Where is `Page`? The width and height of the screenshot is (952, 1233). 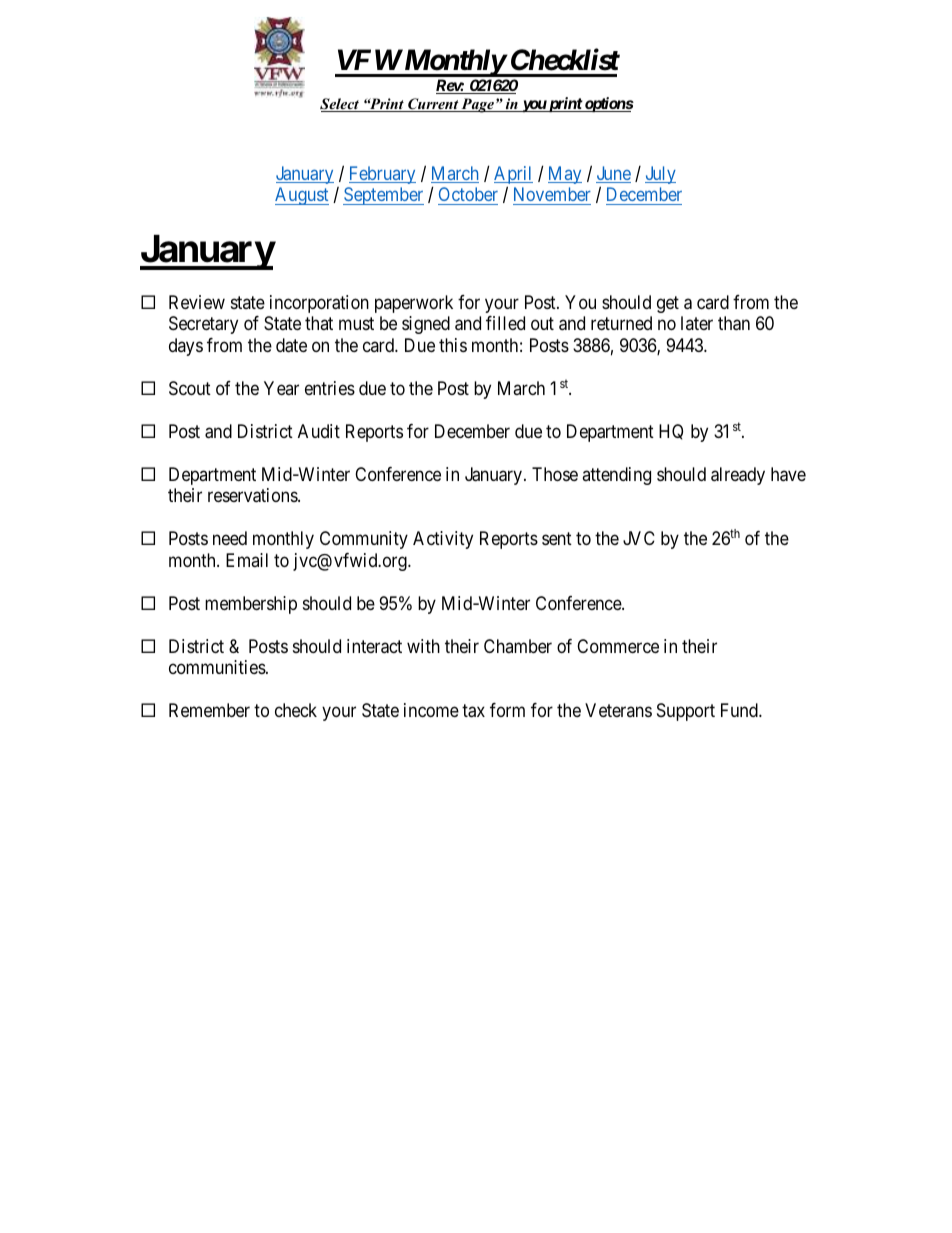
Page is located at coordinates (478, 105).
